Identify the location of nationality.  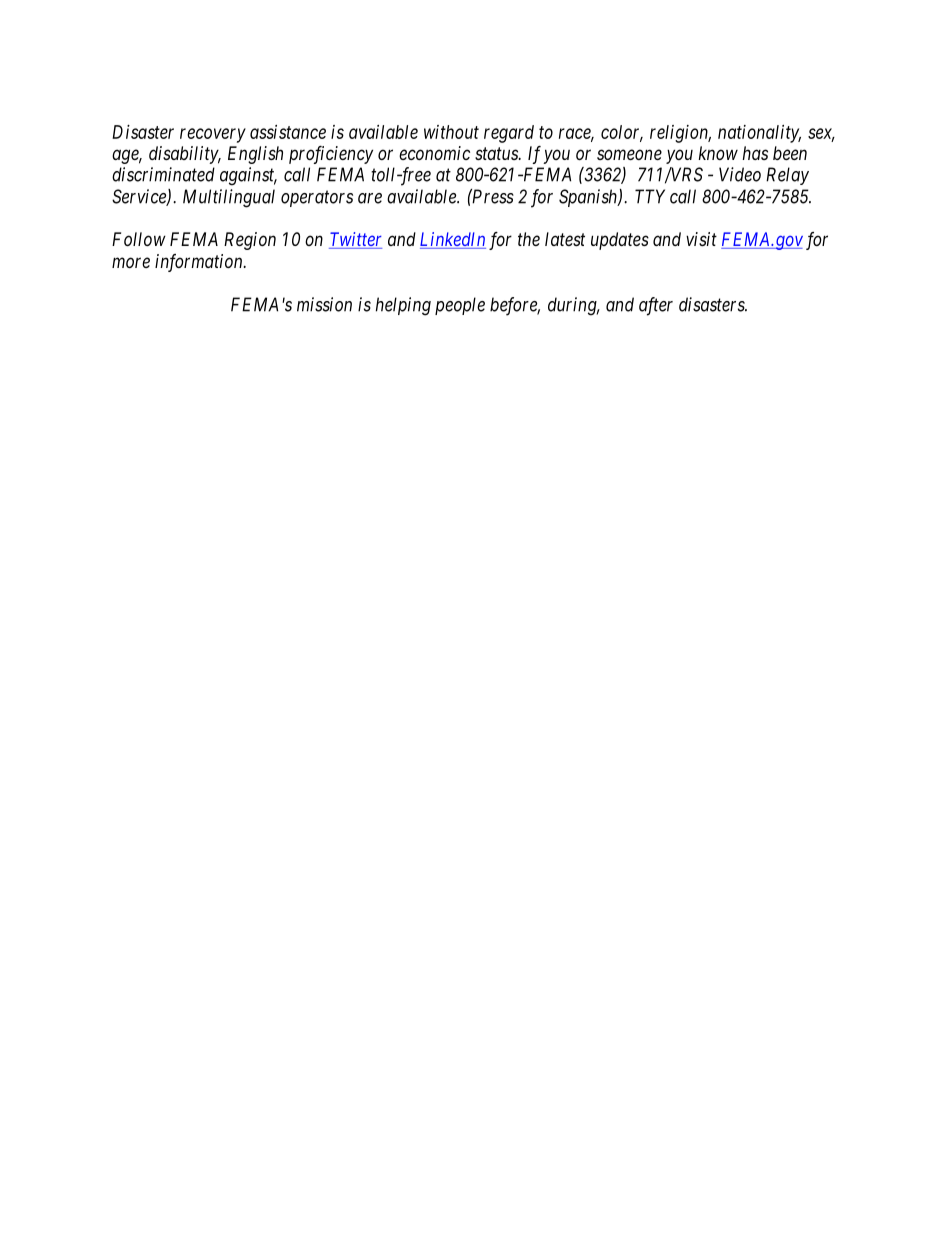
(759, 134).
